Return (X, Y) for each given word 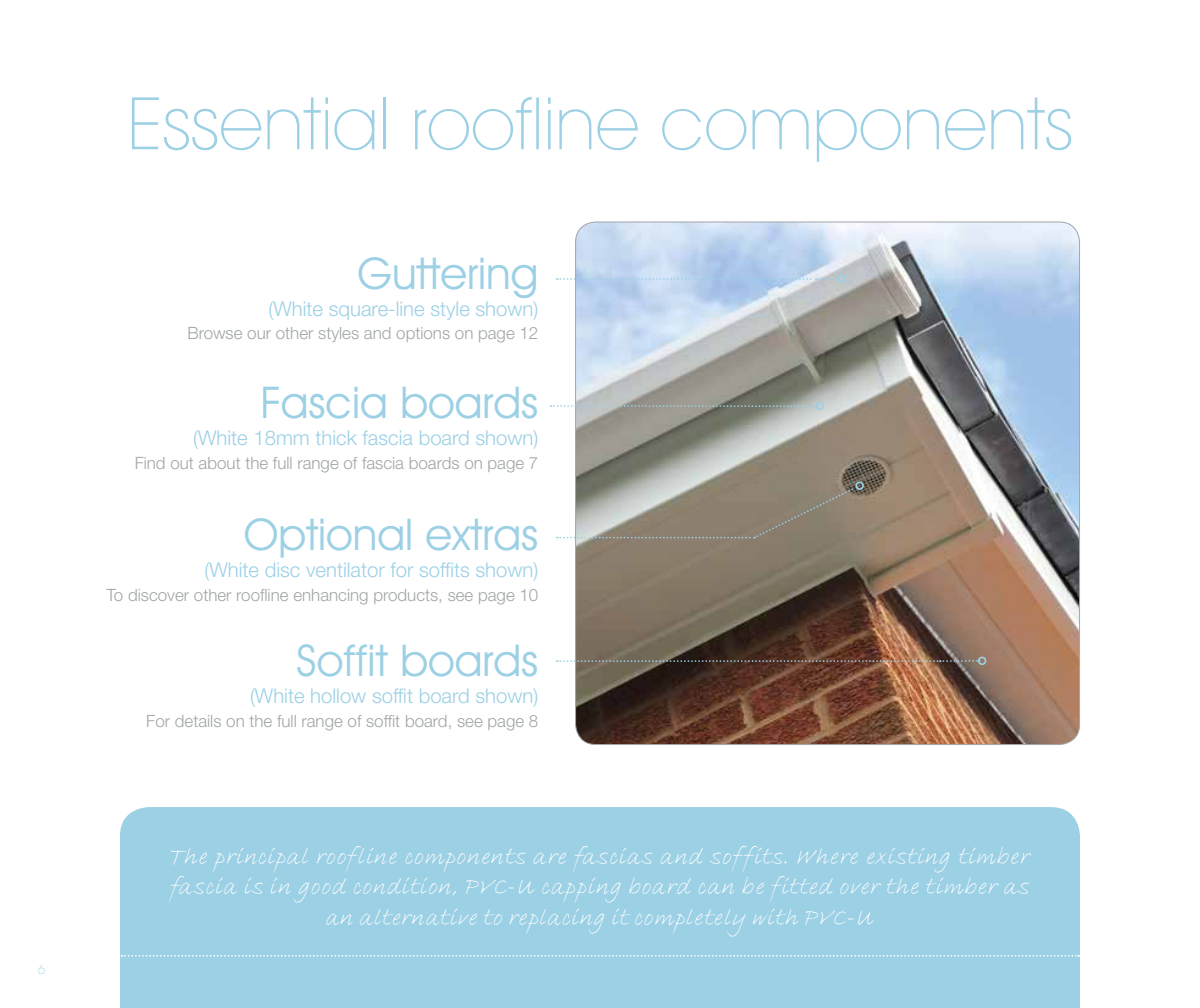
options (423, 334)
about (219, 463)
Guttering (447, 277)
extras (482, 534)
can (719, 890)
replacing (557, 921)
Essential (259, 123)
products (406, 596)
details (198, 721)
